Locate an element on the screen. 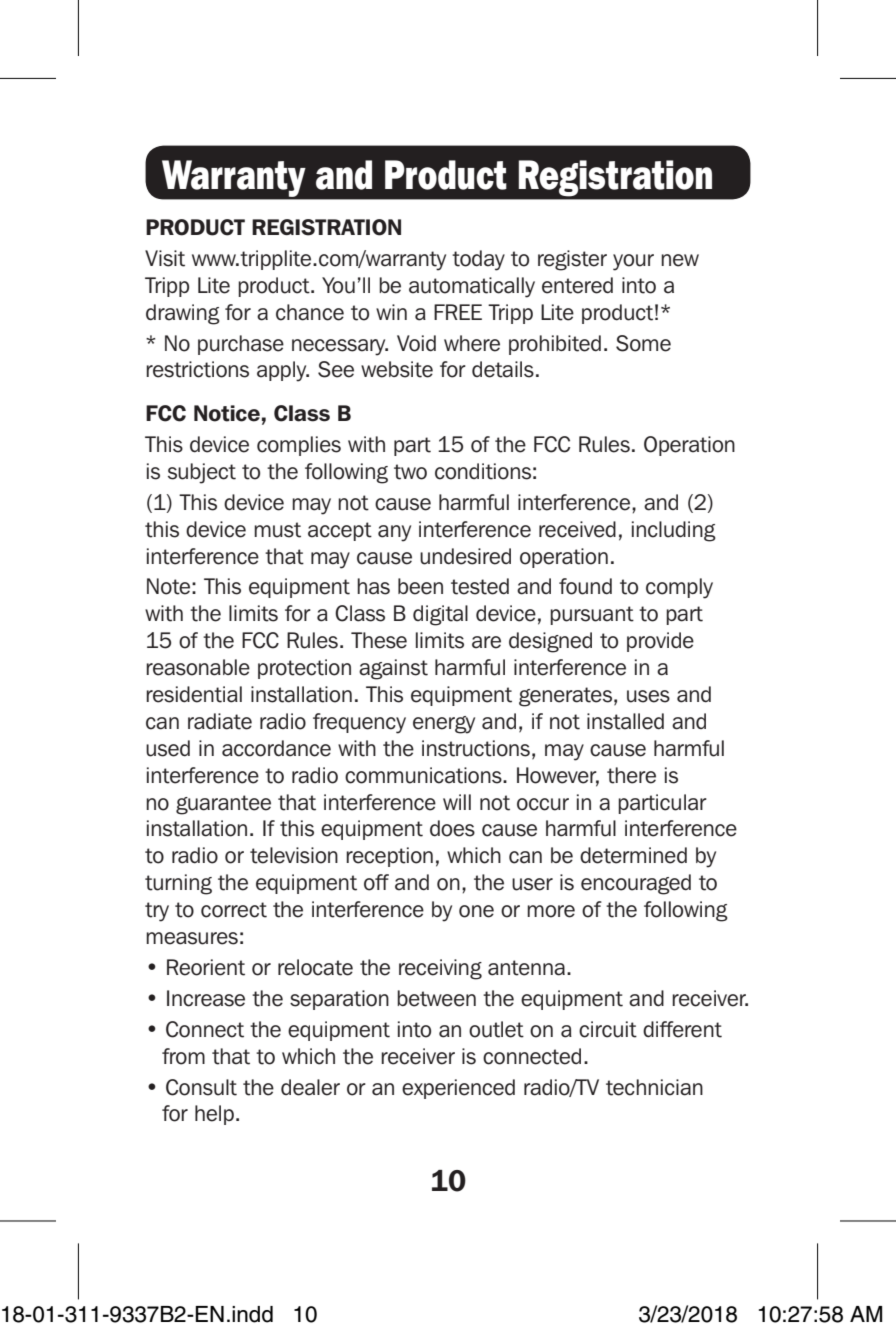 This screenshot has height=1333, width=896. encouraged is located at coordinates (636, 884).
